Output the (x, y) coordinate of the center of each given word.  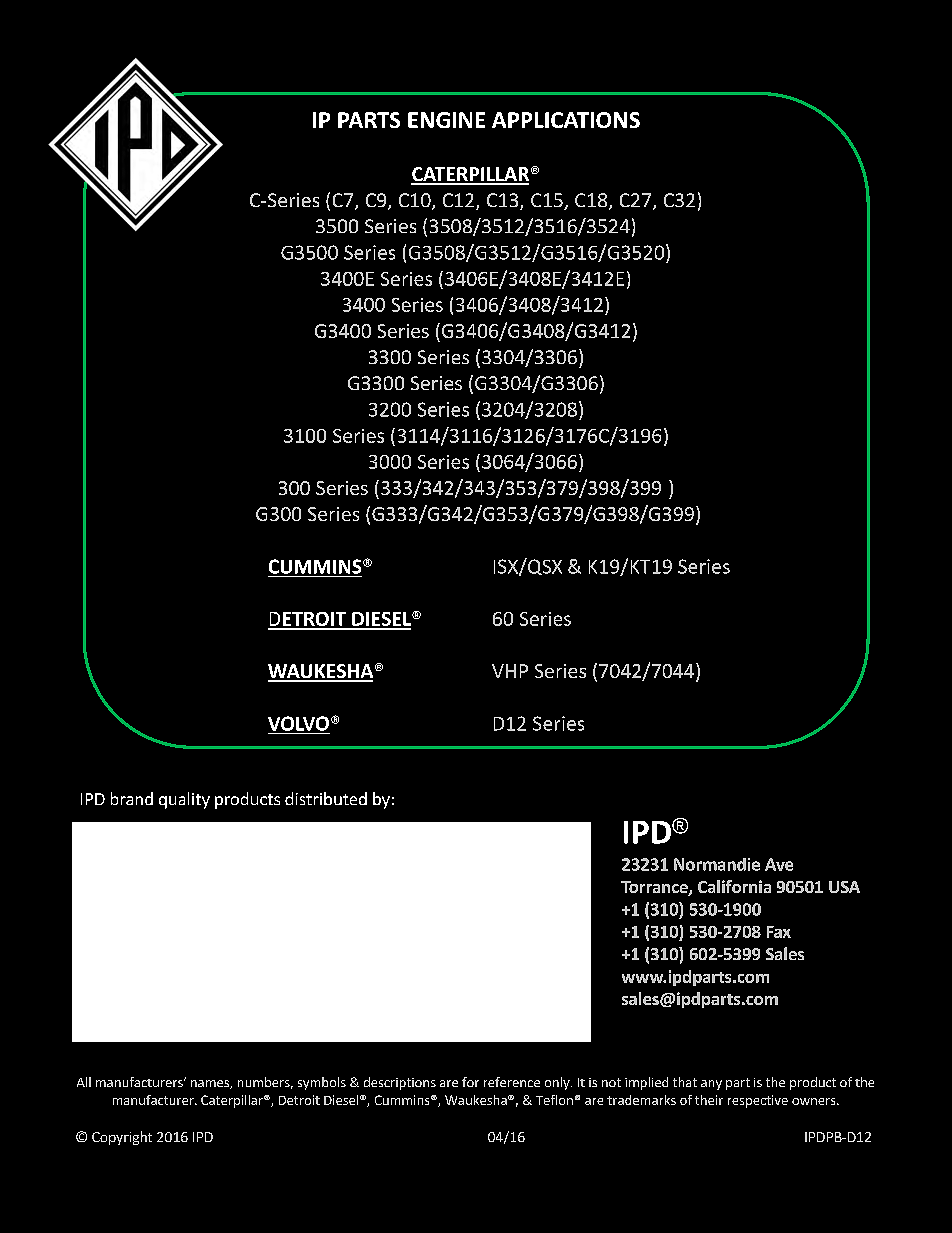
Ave (779, 864)
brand (132, 798)
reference (512, 1082)
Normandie (717, 864)
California (734, 886)
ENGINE (446, 120)
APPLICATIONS (566, 120)
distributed (326, 798)
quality (184, 800)
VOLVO (298, 723)
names (211, 1084)
